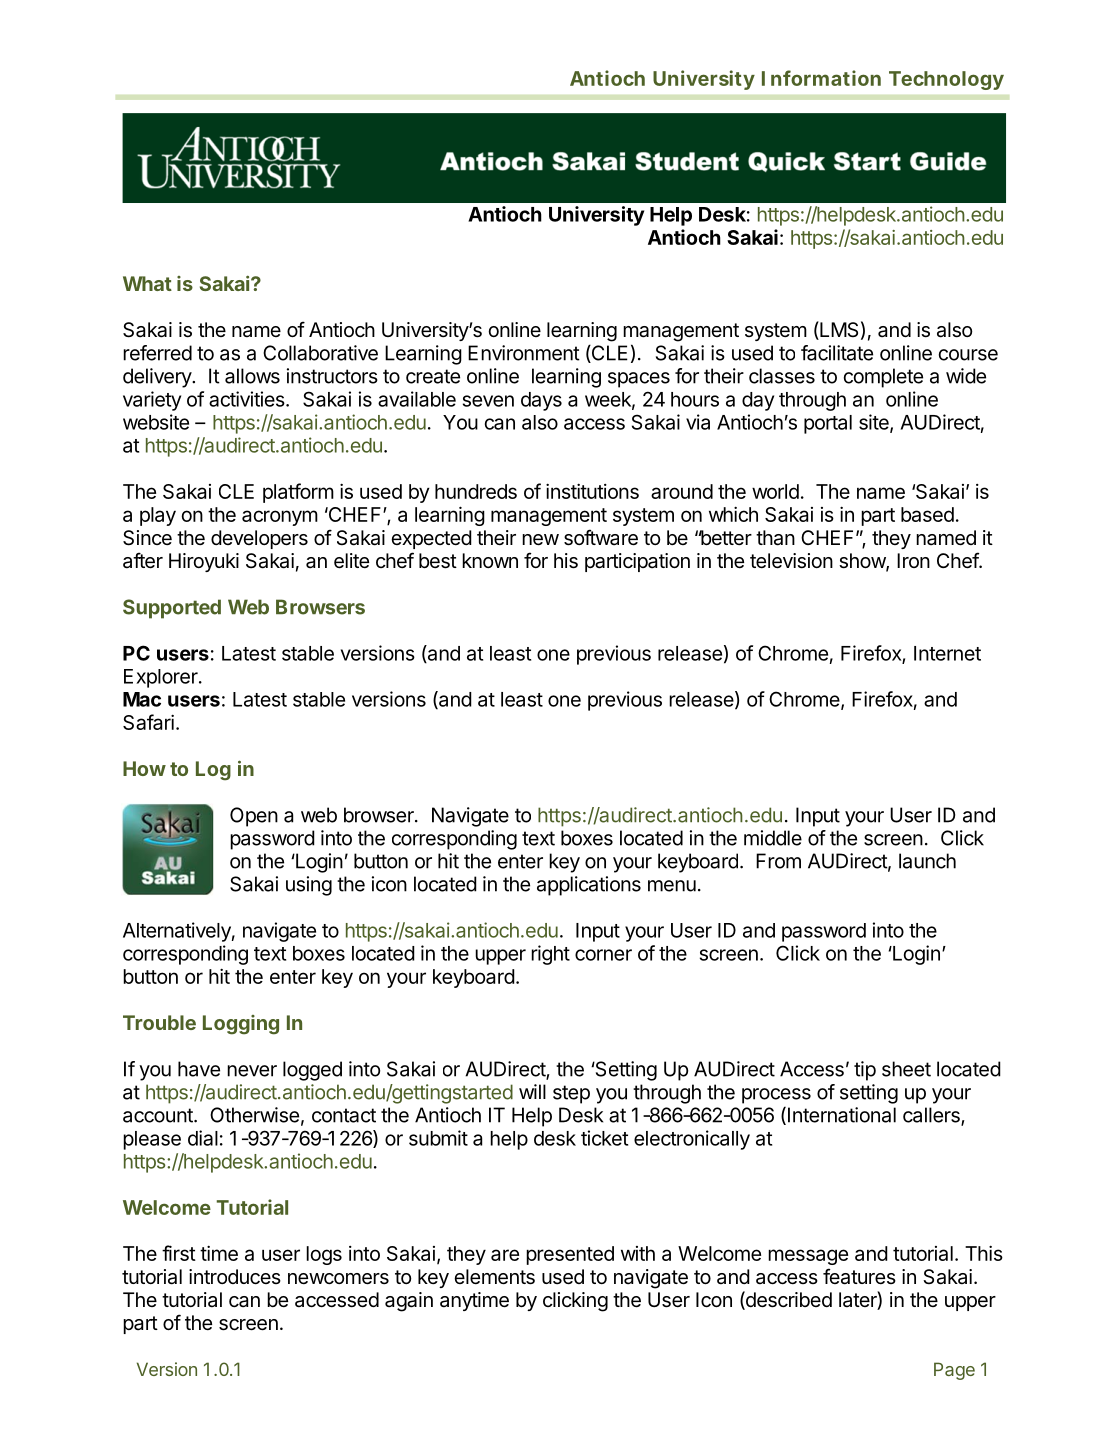 Image resolution: width=1117 pixels, height=1446 pixels. What do you see at coordinates (859, 1276) in the page?
I see `features` at bounding box center [859, 1276].
